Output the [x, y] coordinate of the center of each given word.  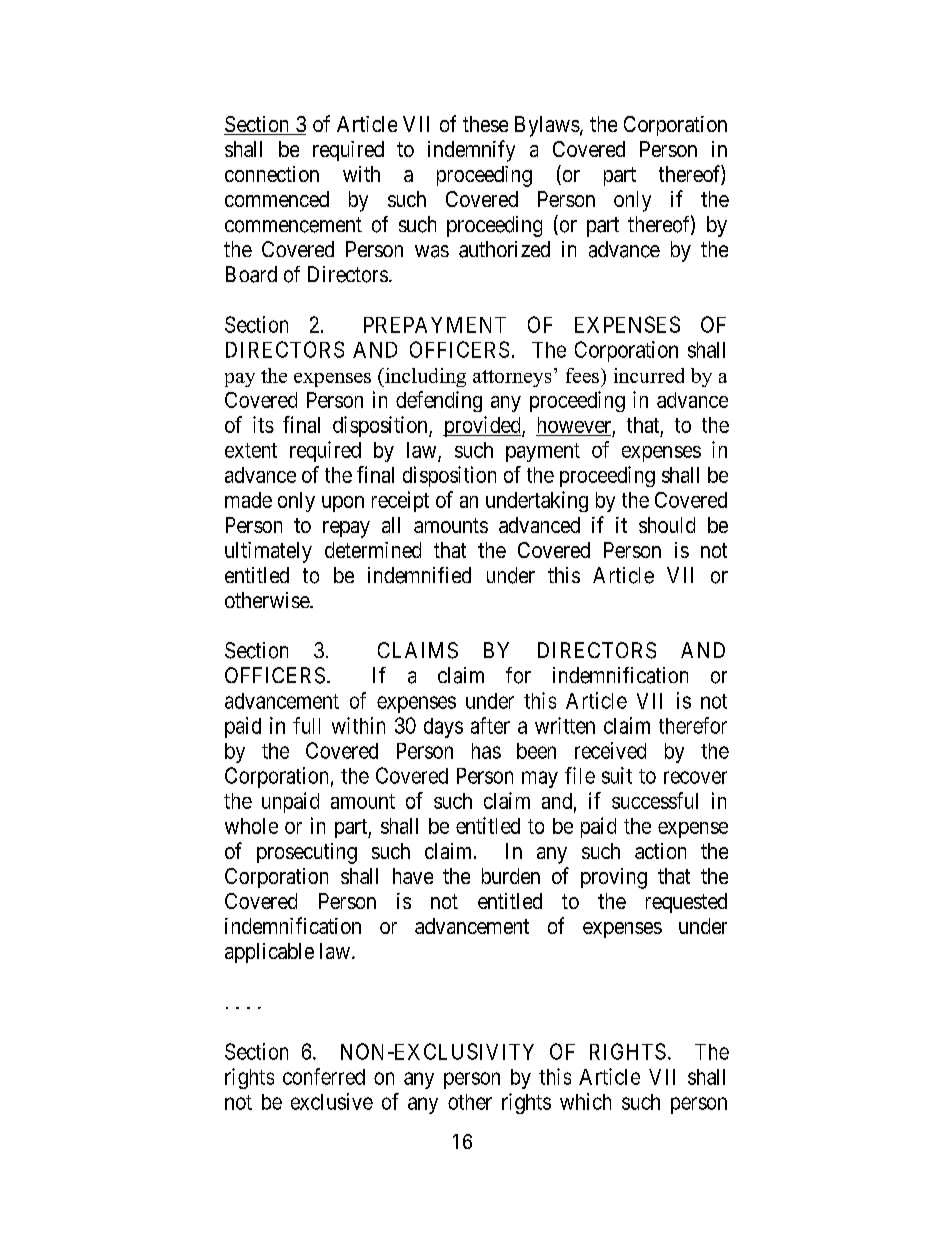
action [660, 851]
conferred [324, 1076]
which [585, 1101]
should [667, 525]
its [263, 424]
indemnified [419, 575]
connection [272, 174]
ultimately [268, 552]
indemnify [471, 151]
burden [511, 876]
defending [439, 401]
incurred [649, 375]
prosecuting [307, 853]
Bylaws [547, 126]
